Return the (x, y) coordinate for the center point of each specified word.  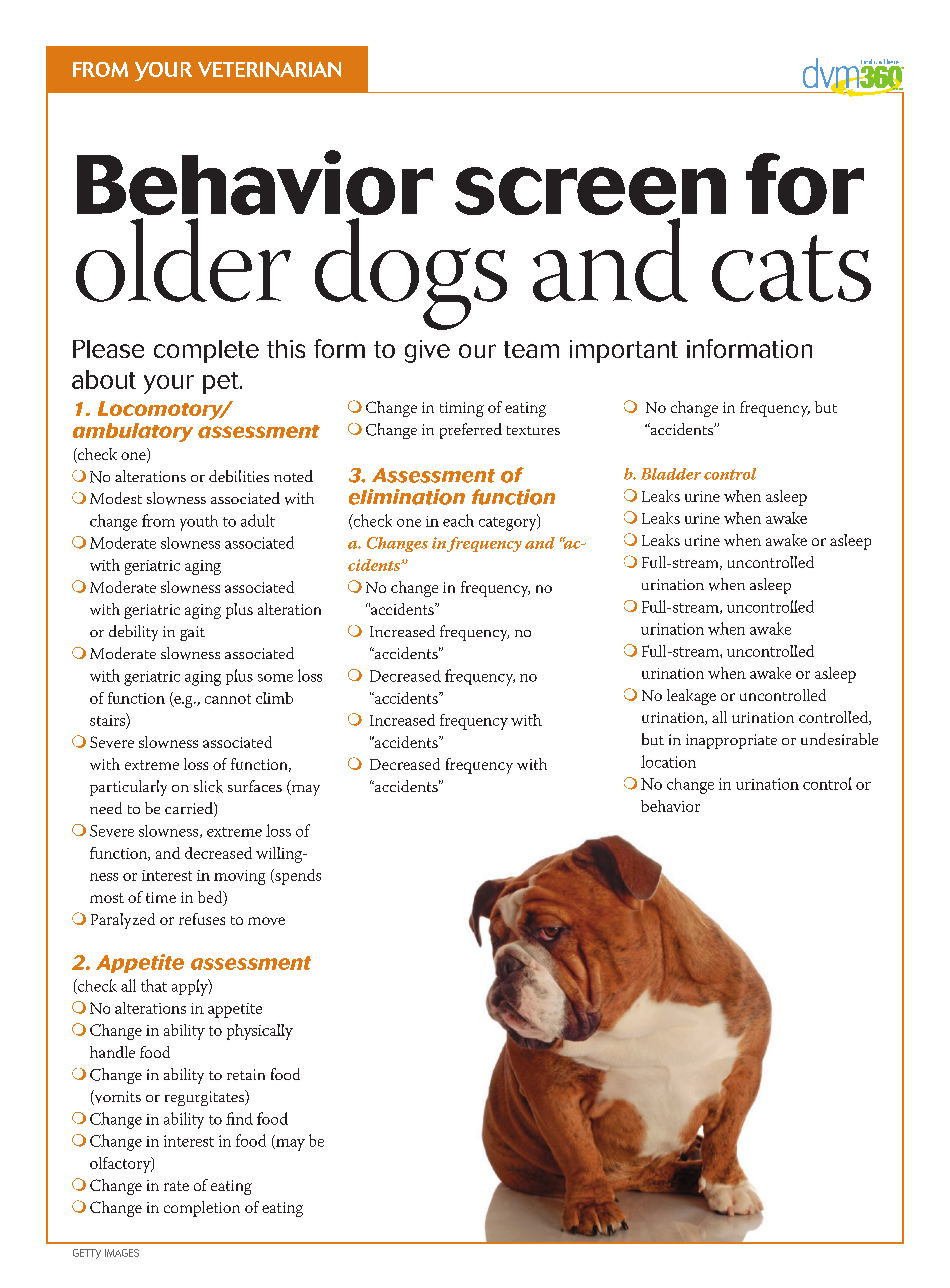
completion (202, 1209)
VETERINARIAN (269, 69)
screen (590, 191)
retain (246, 1074)
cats (791, 268)
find (239, 1118)
